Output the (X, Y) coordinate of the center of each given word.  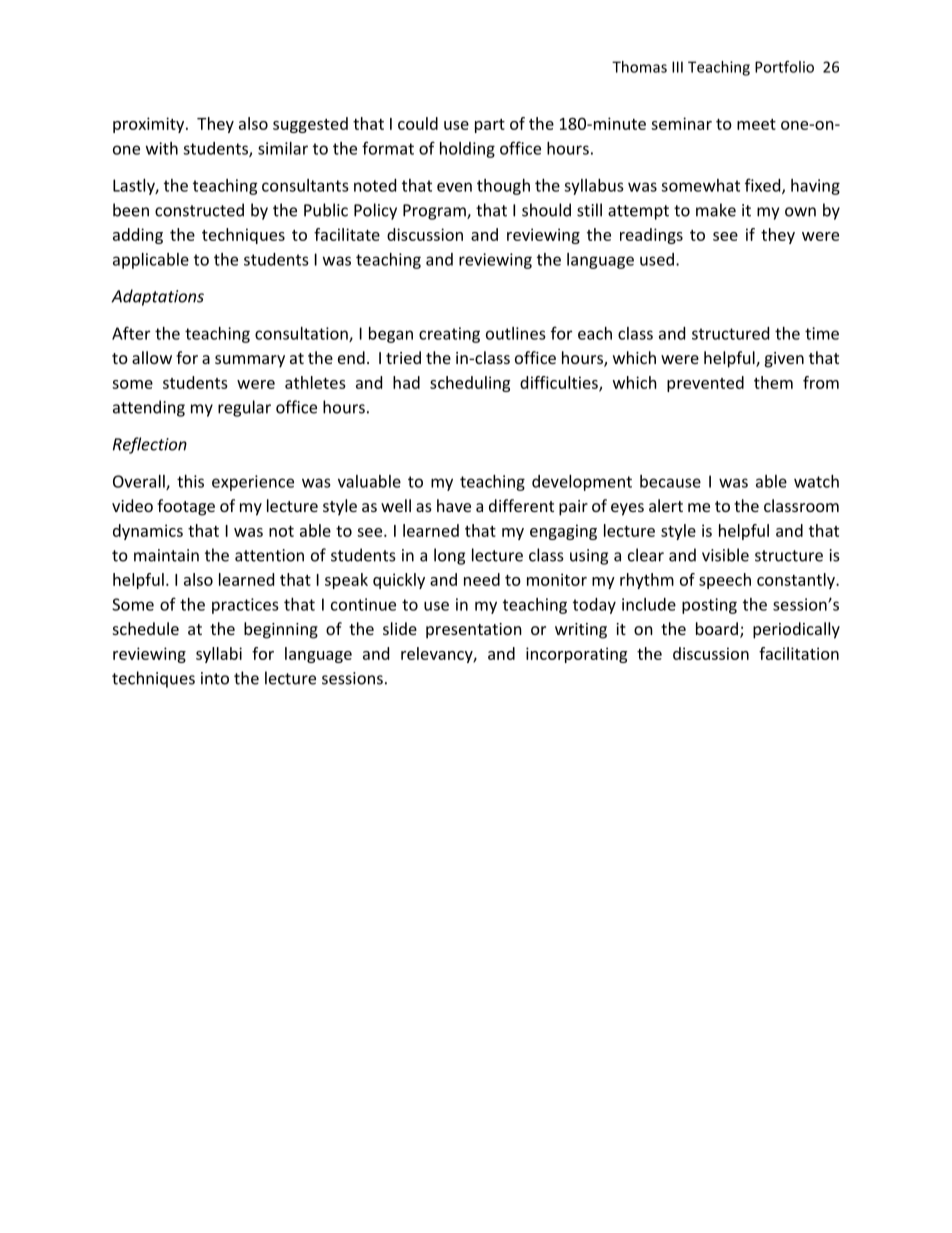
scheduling (470, 384)
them (773, 382)
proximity (150, 125)
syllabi (219, 655)
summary (250, 361)
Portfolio (784, 67)
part (490, 126)
